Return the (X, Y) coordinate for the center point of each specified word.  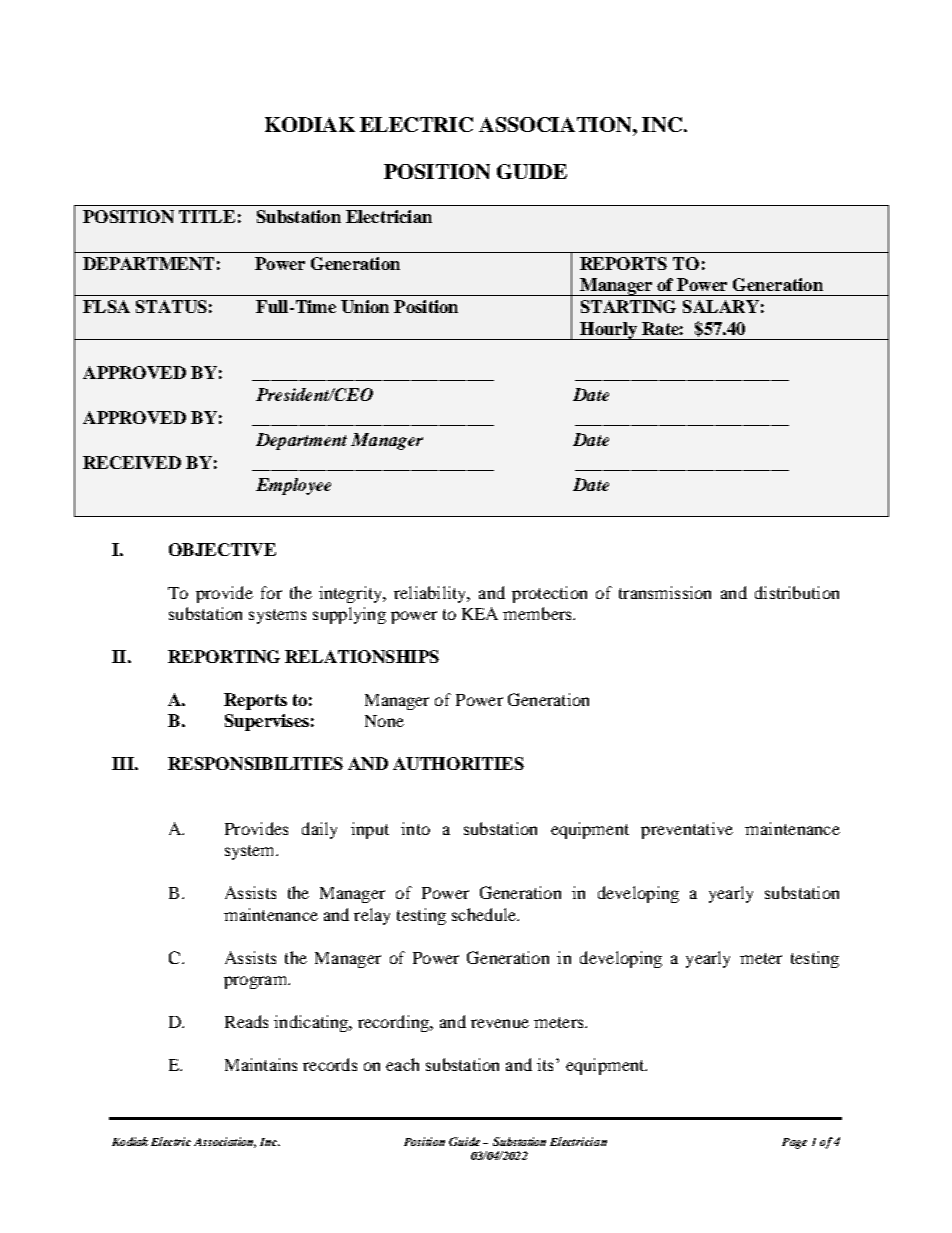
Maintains (261, 1064)
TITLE (207, 216)
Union (365, 306)
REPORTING (224, 656)
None (384, 721)
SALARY (721, 306)
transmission (665, 592)
